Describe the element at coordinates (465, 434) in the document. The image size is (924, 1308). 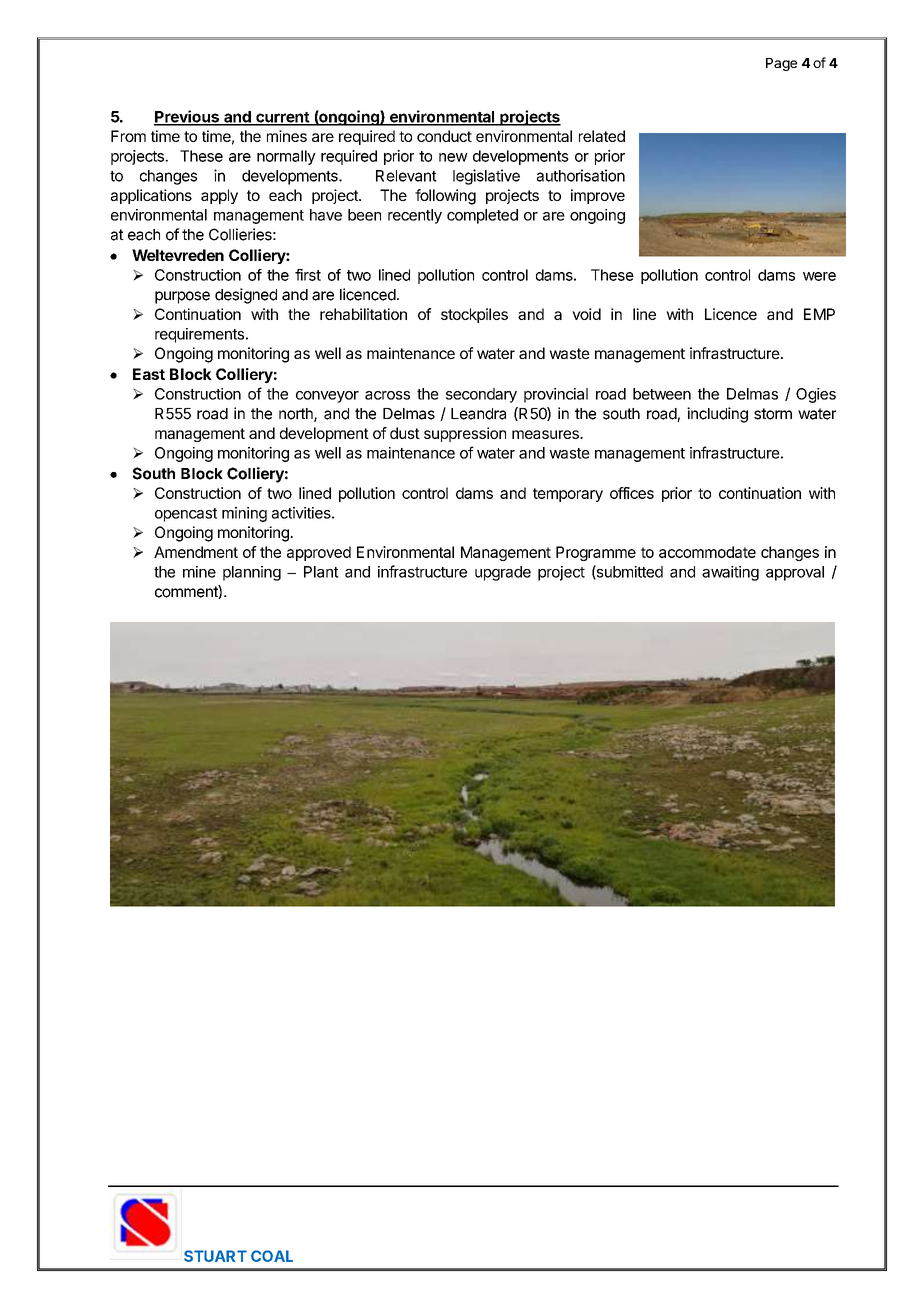
I see `suppression` at that location.
